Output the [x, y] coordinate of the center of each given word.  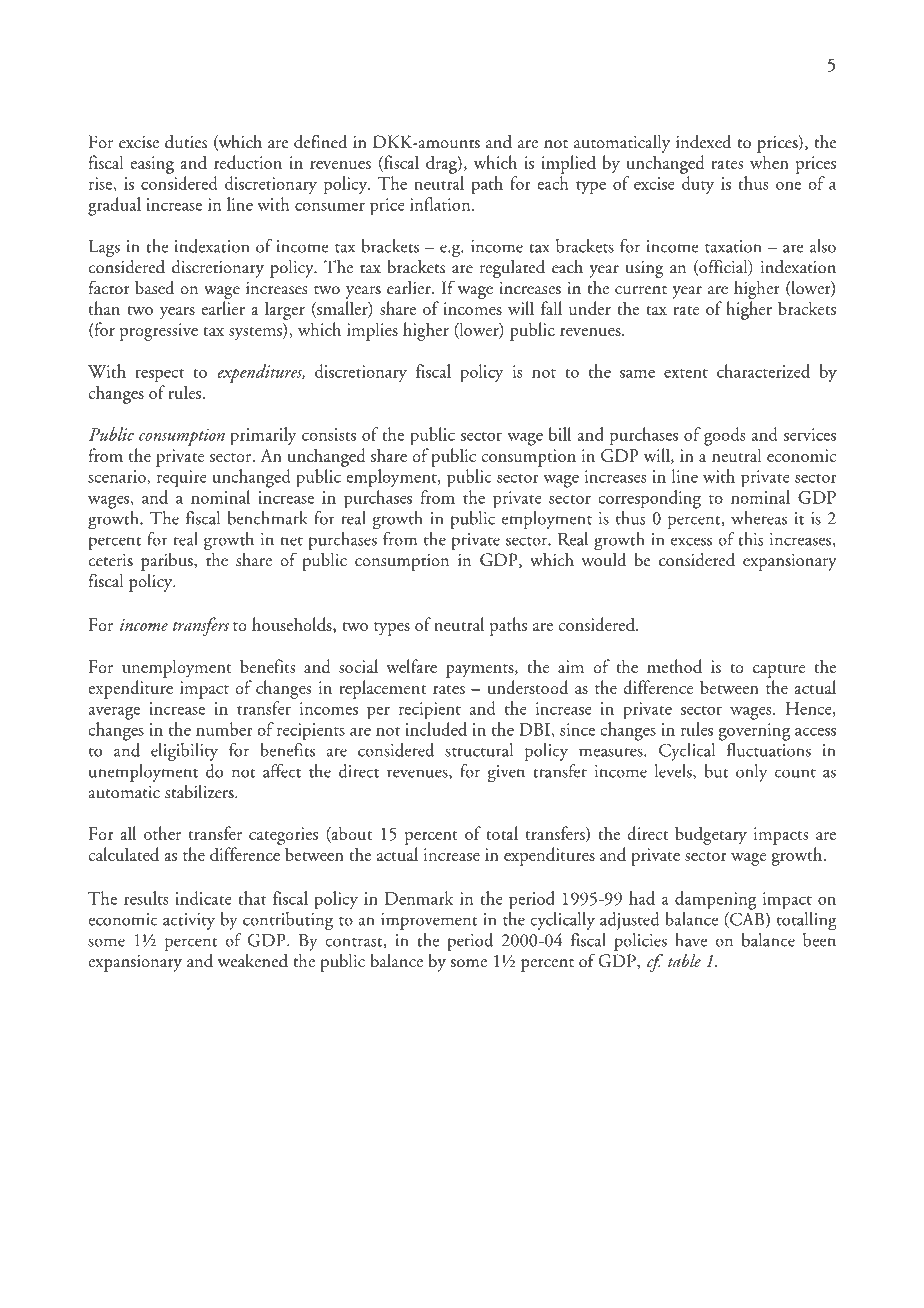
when [769, 162]
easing [152, 165]
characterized [763, 371]
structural [479, 750]
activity [189, 921]
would [603, 558]
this [750, 539]
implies [372, 331]
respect [159, 376]
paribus [168, 562]
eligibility [184, 752]
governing [754, 732]
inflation [441, 204]
